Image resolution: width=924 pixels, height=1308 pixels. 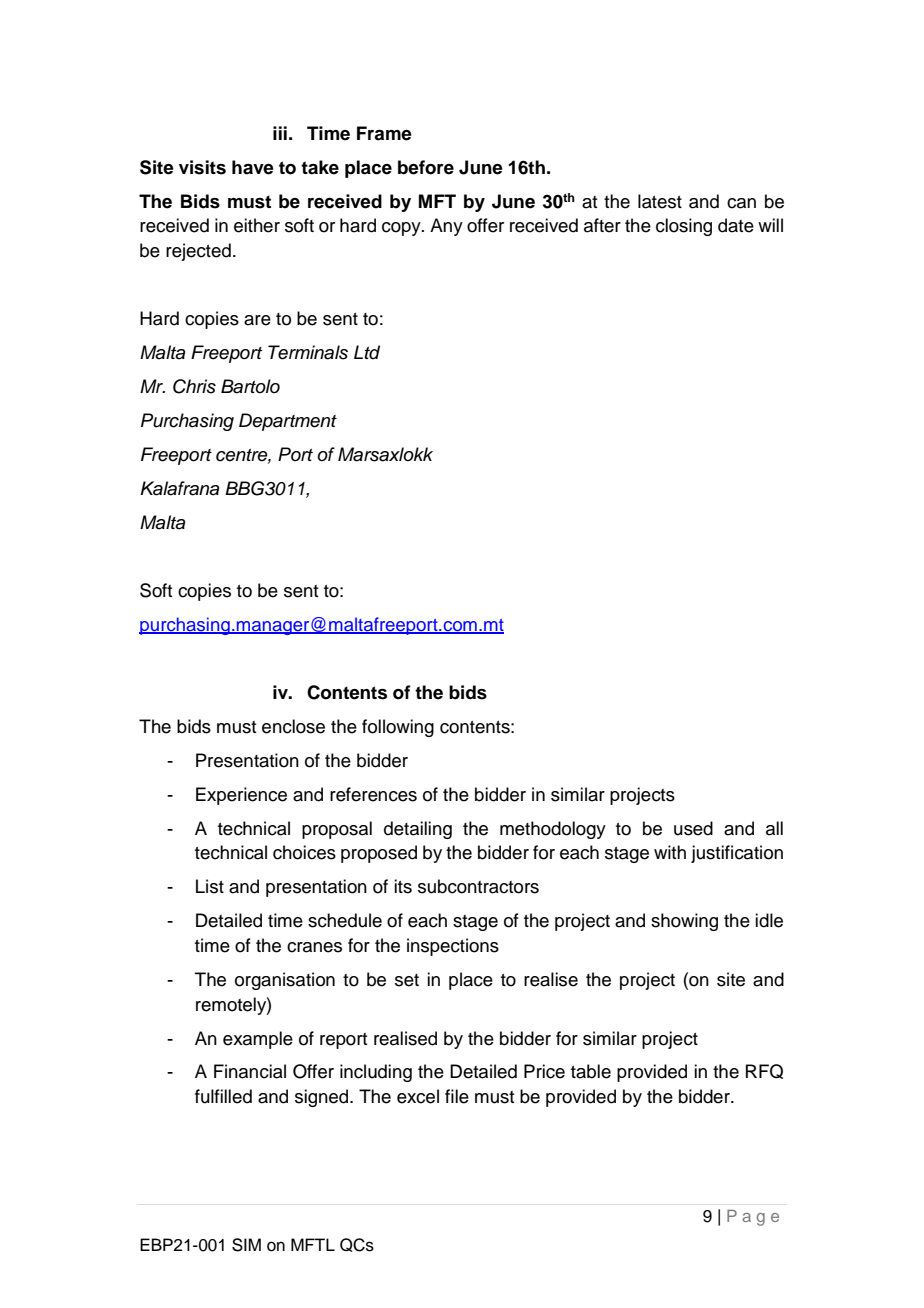 I want to click on enclose, so click(x=293, y=726).
